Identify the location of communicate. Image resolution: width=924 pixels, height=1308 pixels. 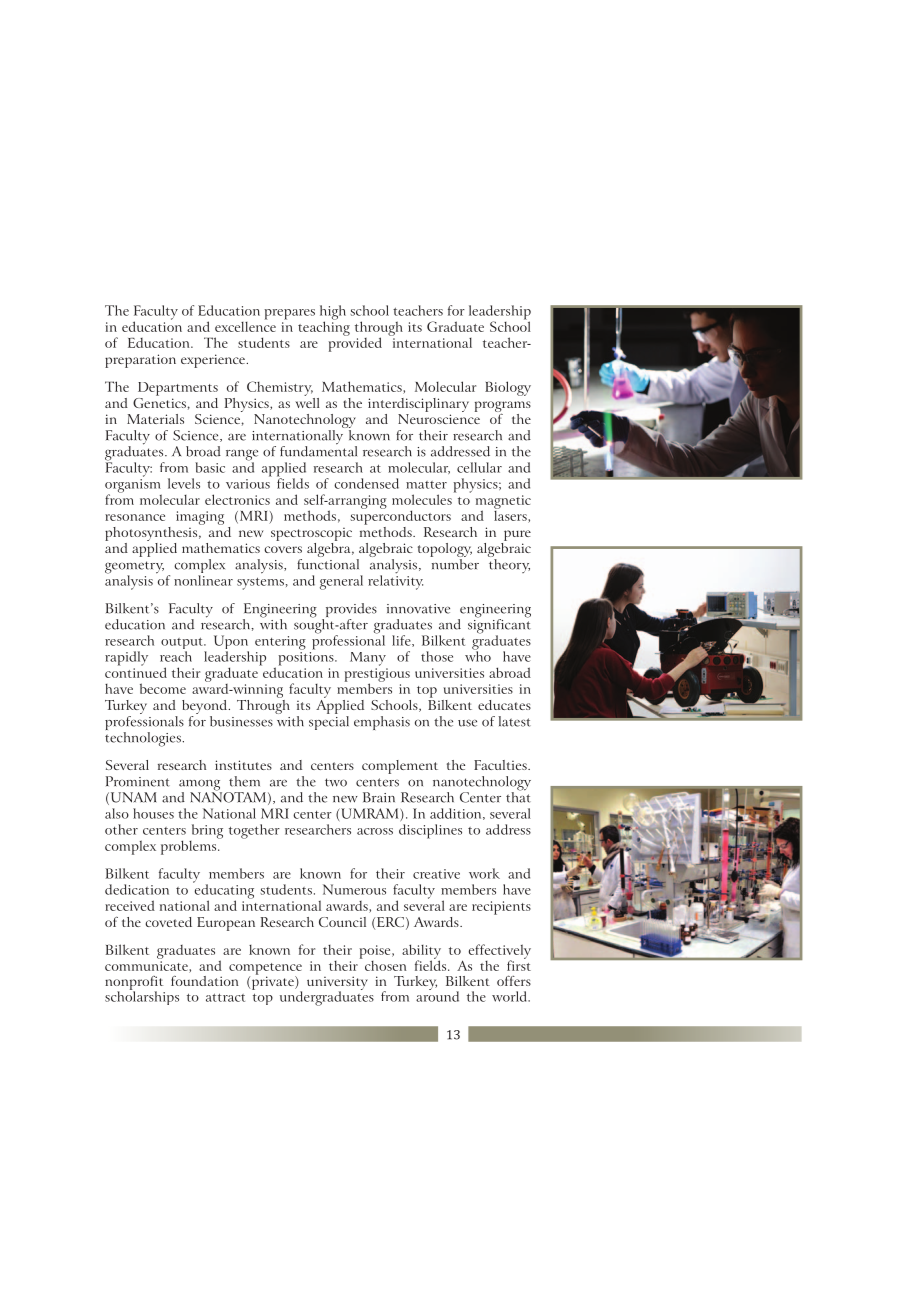
(147, 967).
